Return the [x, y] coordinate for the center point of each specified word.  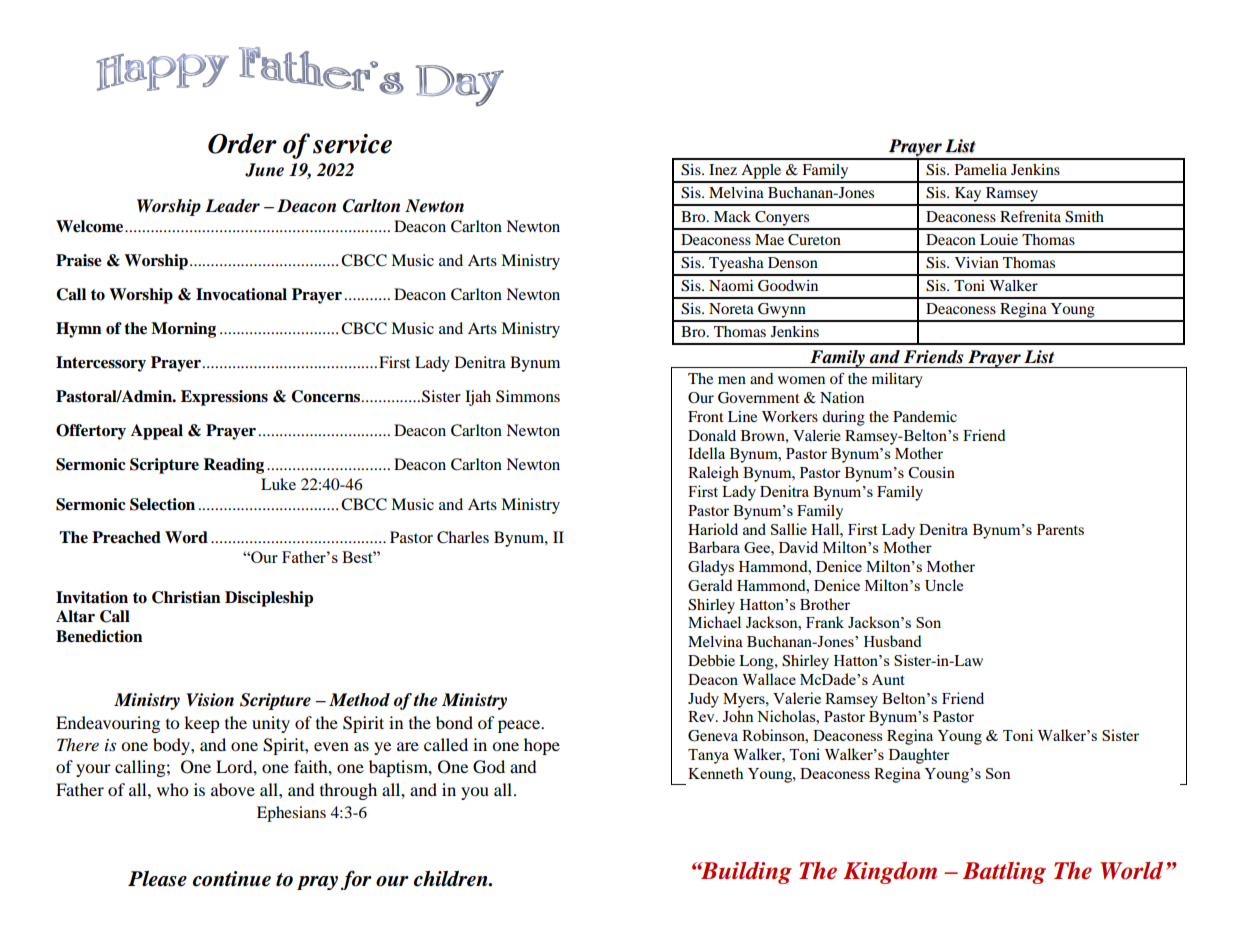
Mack [732, 216]
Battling [1004, 873]
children [452, 879]
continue [232, 879]
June [264, 170]
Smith [1084, 217]
